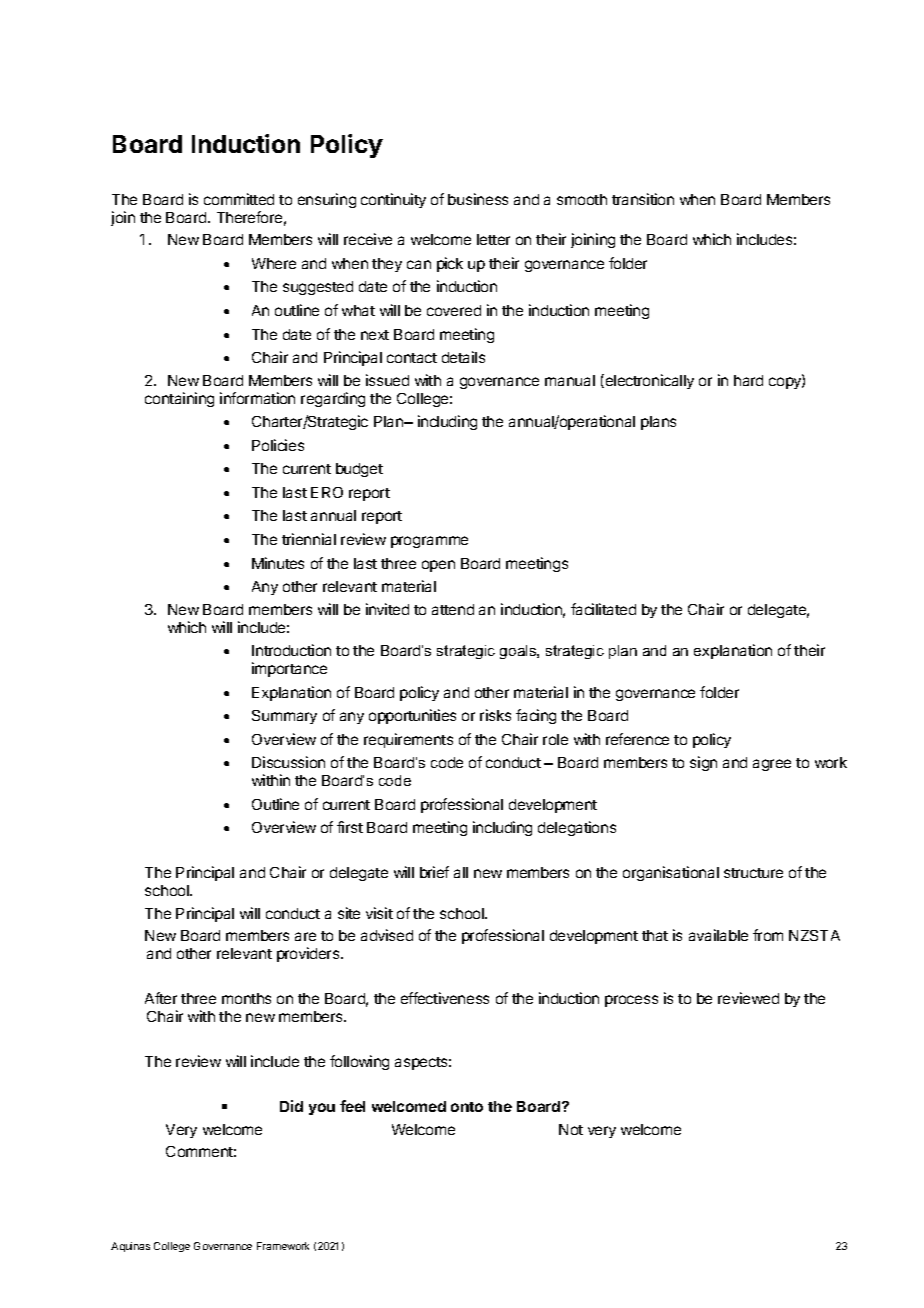  What do you see at coordinates (284, 717) in the image?
I see `Summary` at bounding box center [284, 717].
